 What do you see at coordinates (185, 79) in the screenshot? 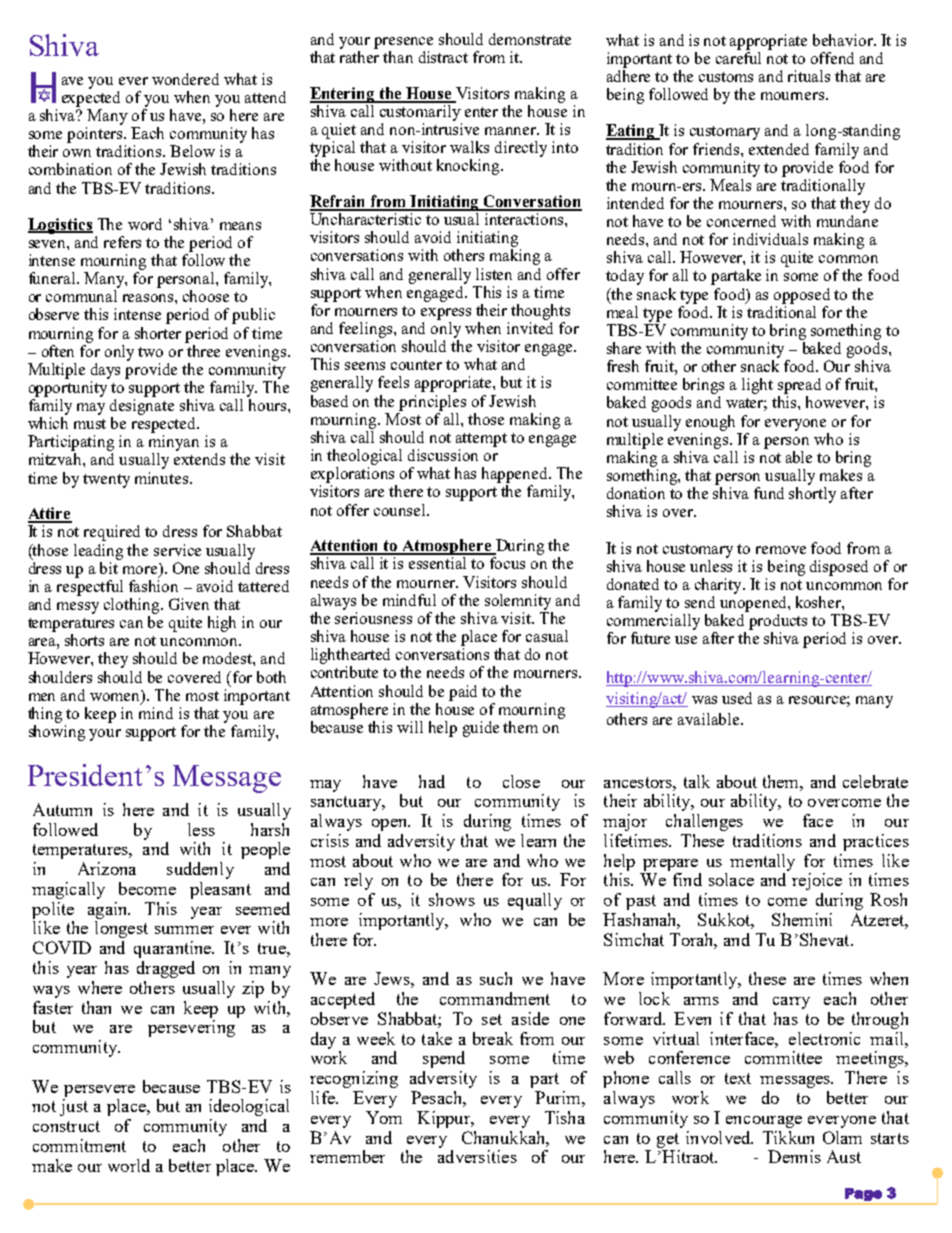
I see `wondered` at bounding box center [185, 79].
